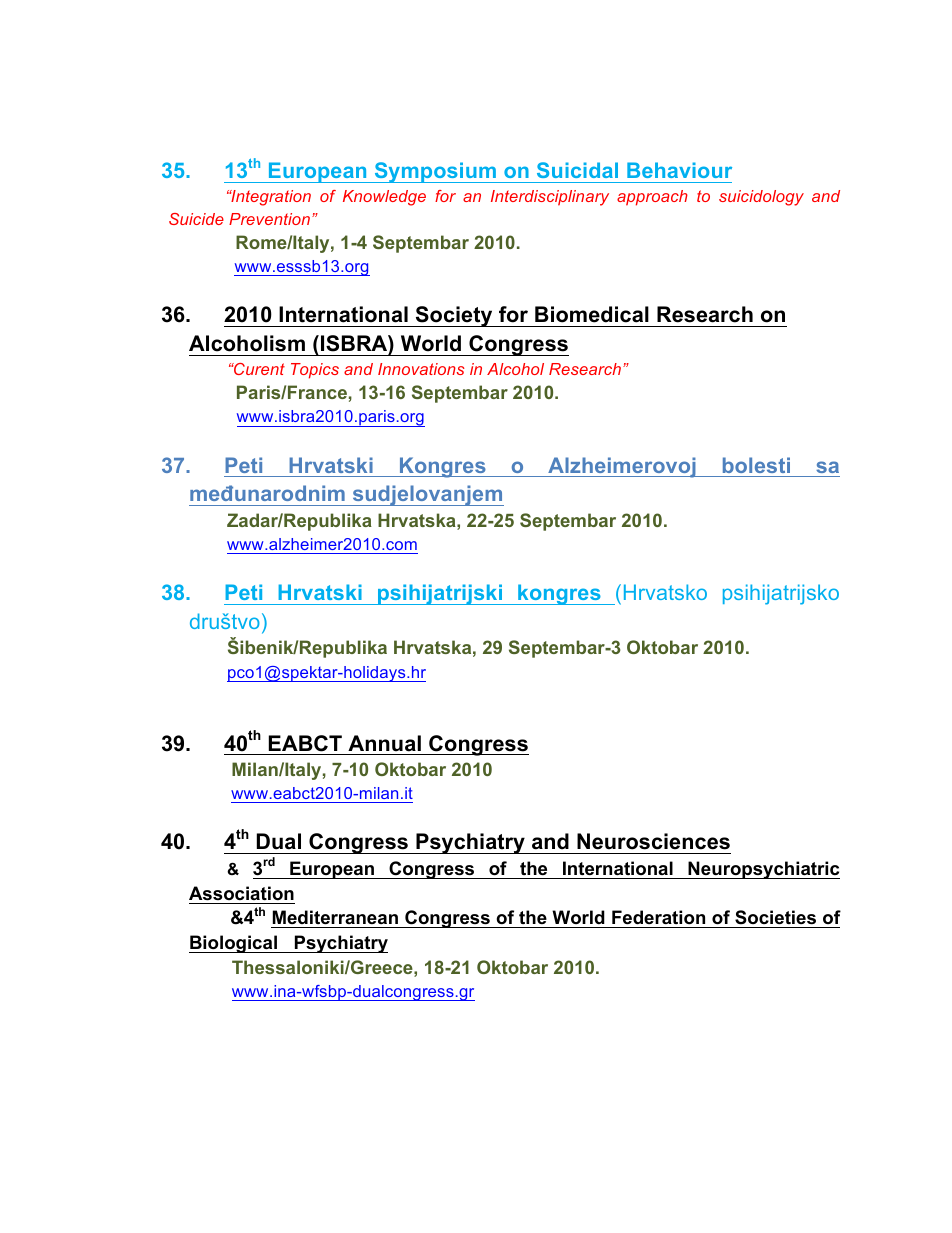 The height and width of the screenshot is (1233, 952). What do you see at coordinates (234, 944) in the screenshot?
I see `Biological` at bounding box center [234, 944].
